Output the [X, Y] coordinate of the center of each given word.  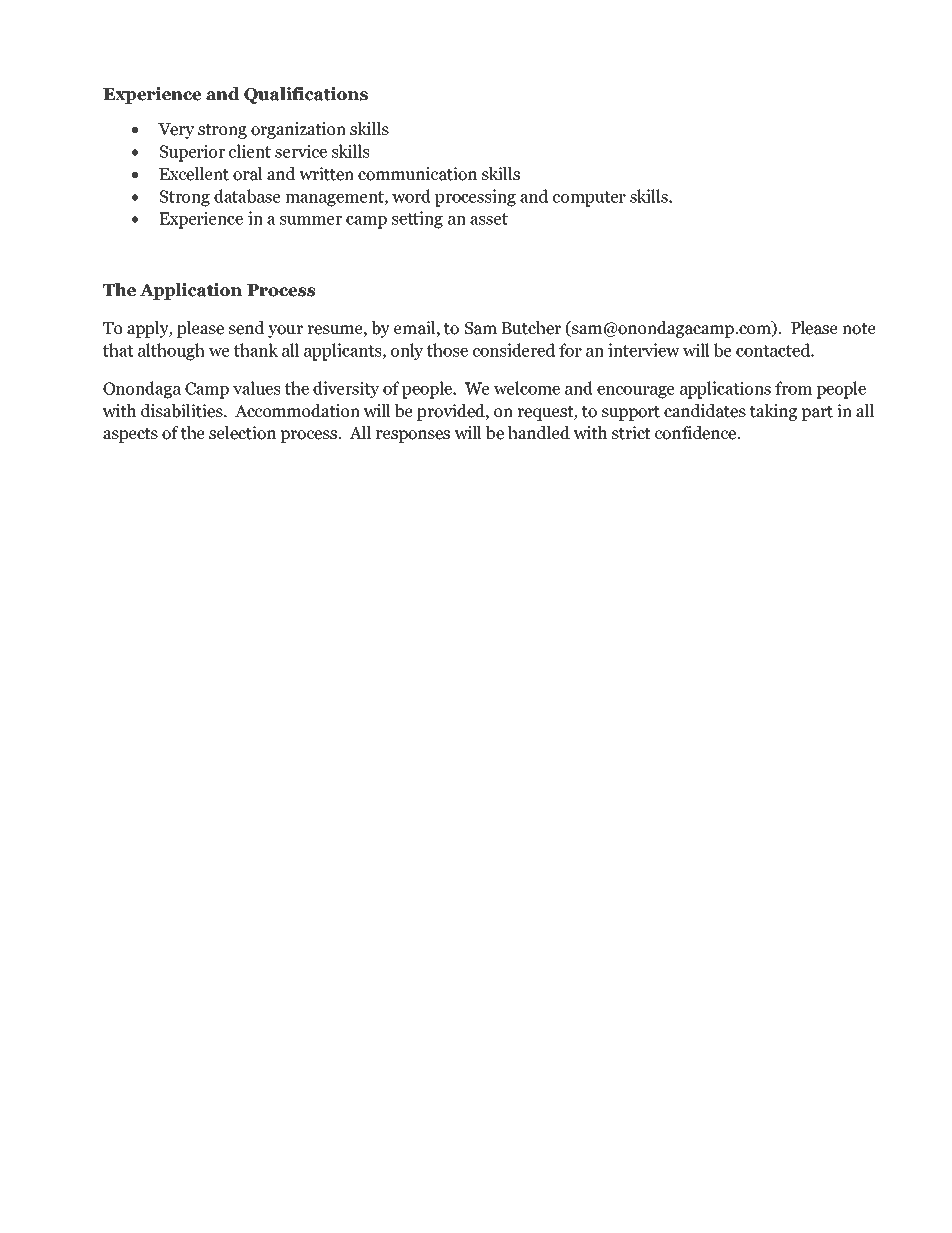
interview [644, 350]
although [171, 352]
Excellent [194, 174]
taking [773, 412]
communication [417, 174]
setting [417, 220]
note [859, 329]
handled [539, 433]
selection [242, 433]
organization [298, 130]
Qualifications [306, 95]
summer [311, 220]
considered [514, 350]
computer [589, 199]
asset [489, 219]
